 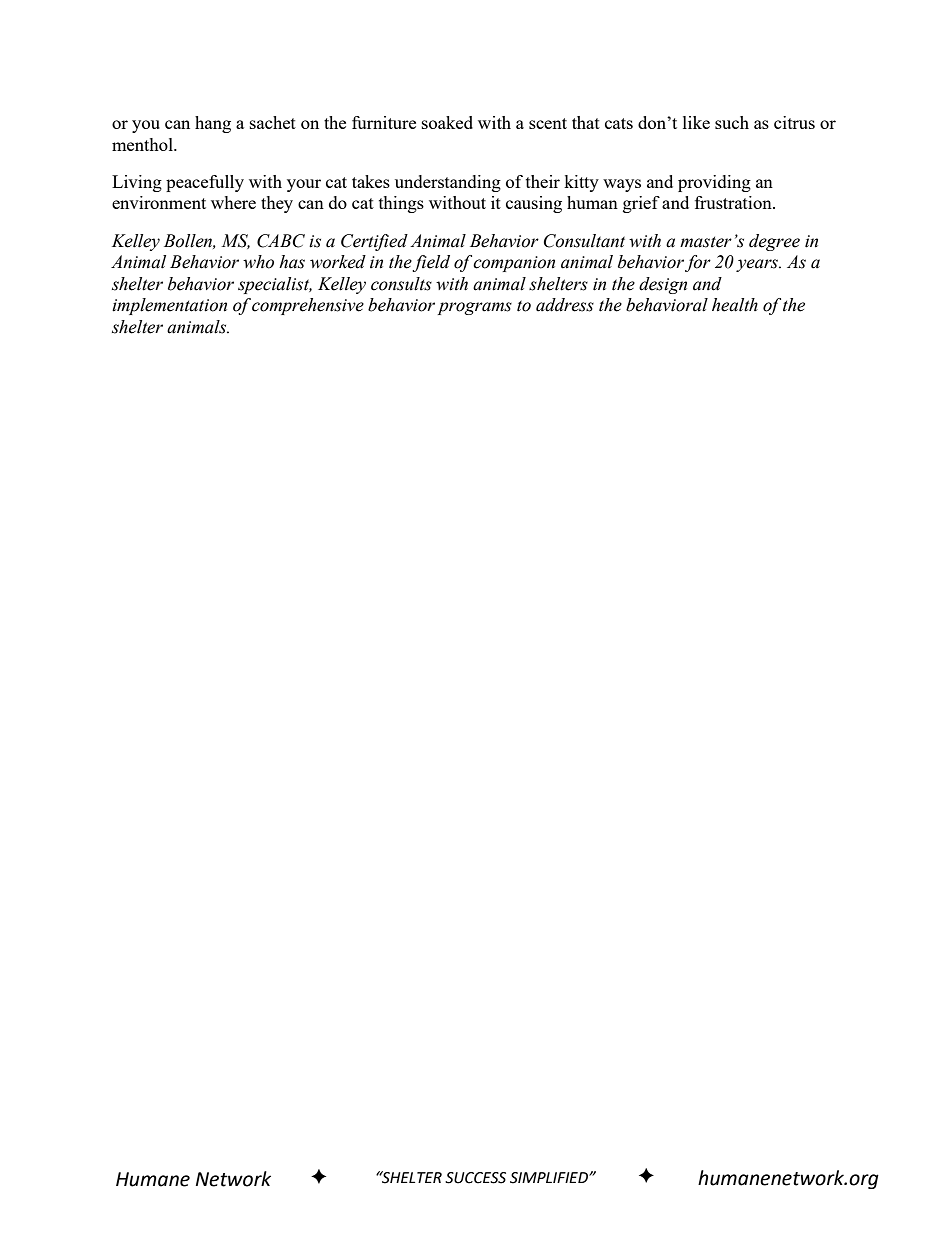 I want to click on SIMPLIFIED, so click(x=550, y=1178).
